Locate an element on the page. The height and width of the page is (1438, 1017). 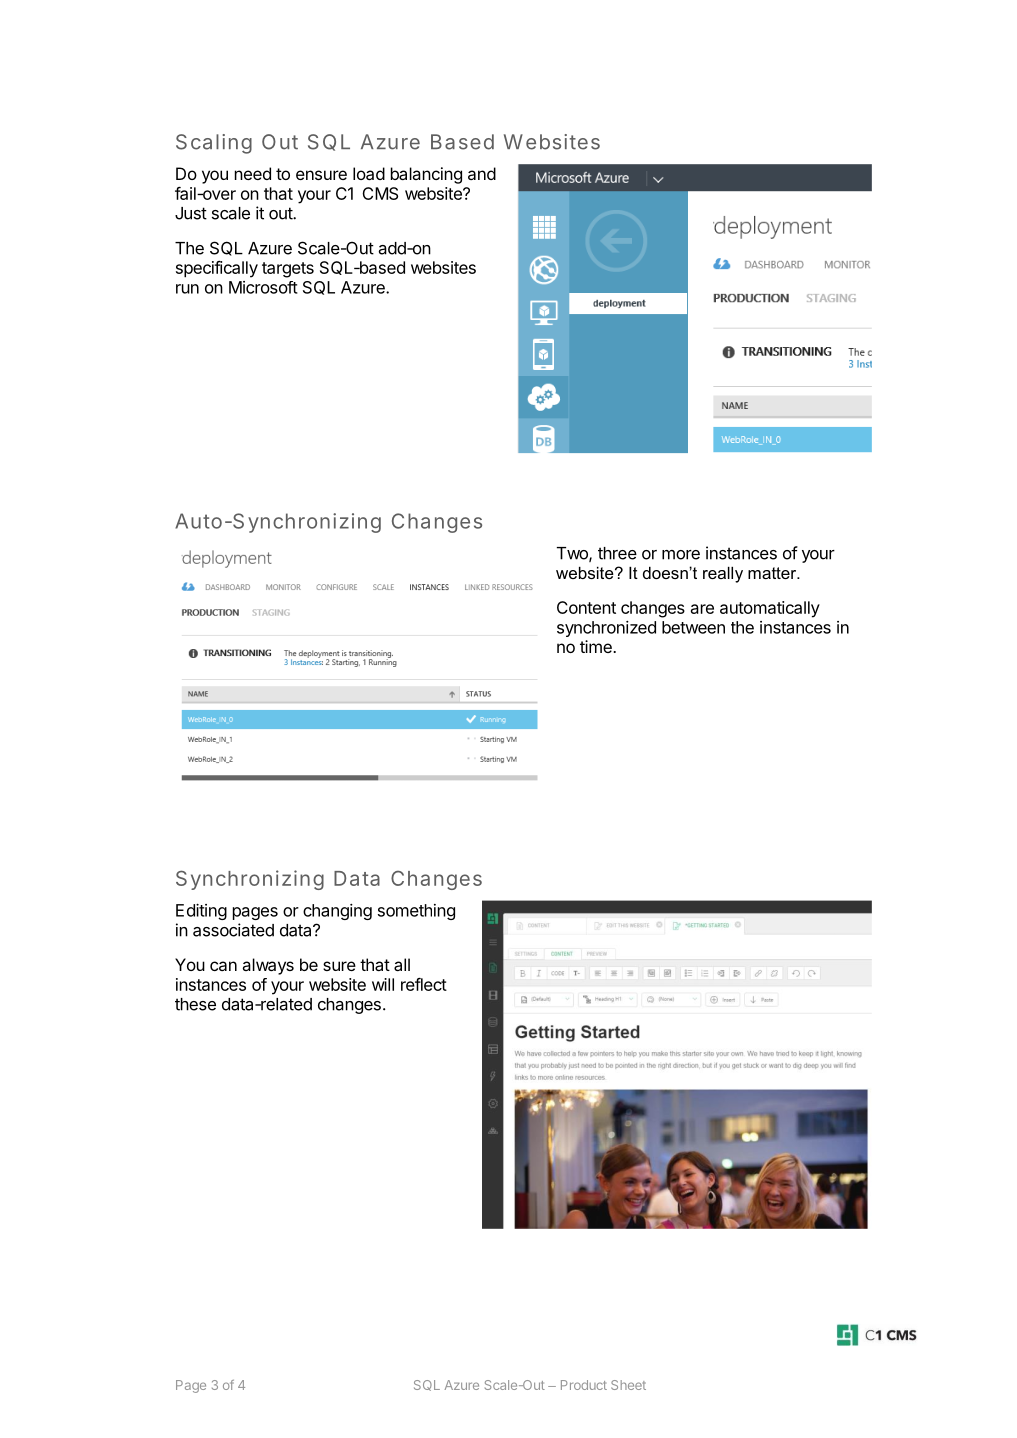
Content is located at coordinates (586, 607).
